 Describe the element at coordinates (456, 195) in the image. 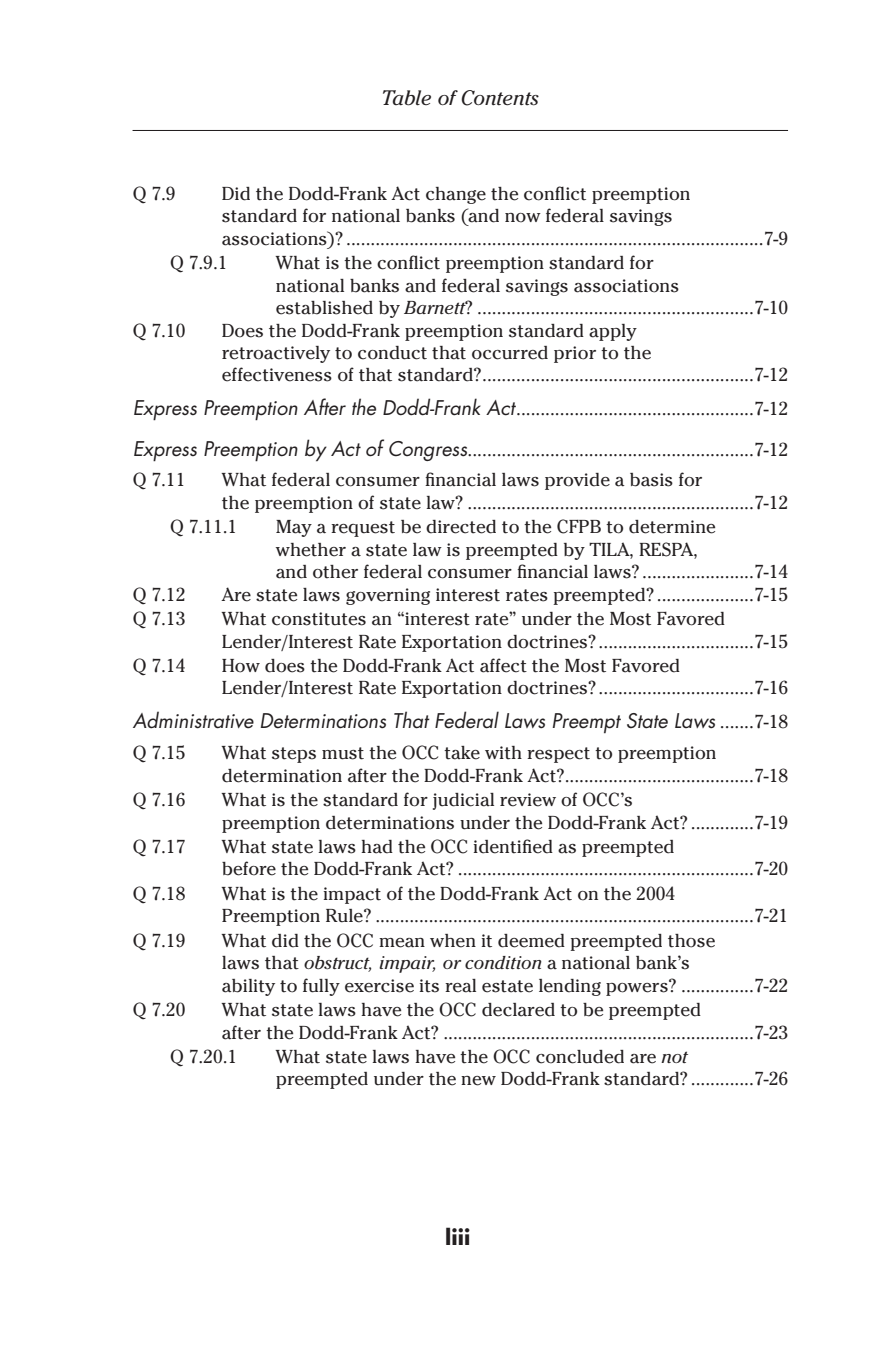

I see `change` at that location.
